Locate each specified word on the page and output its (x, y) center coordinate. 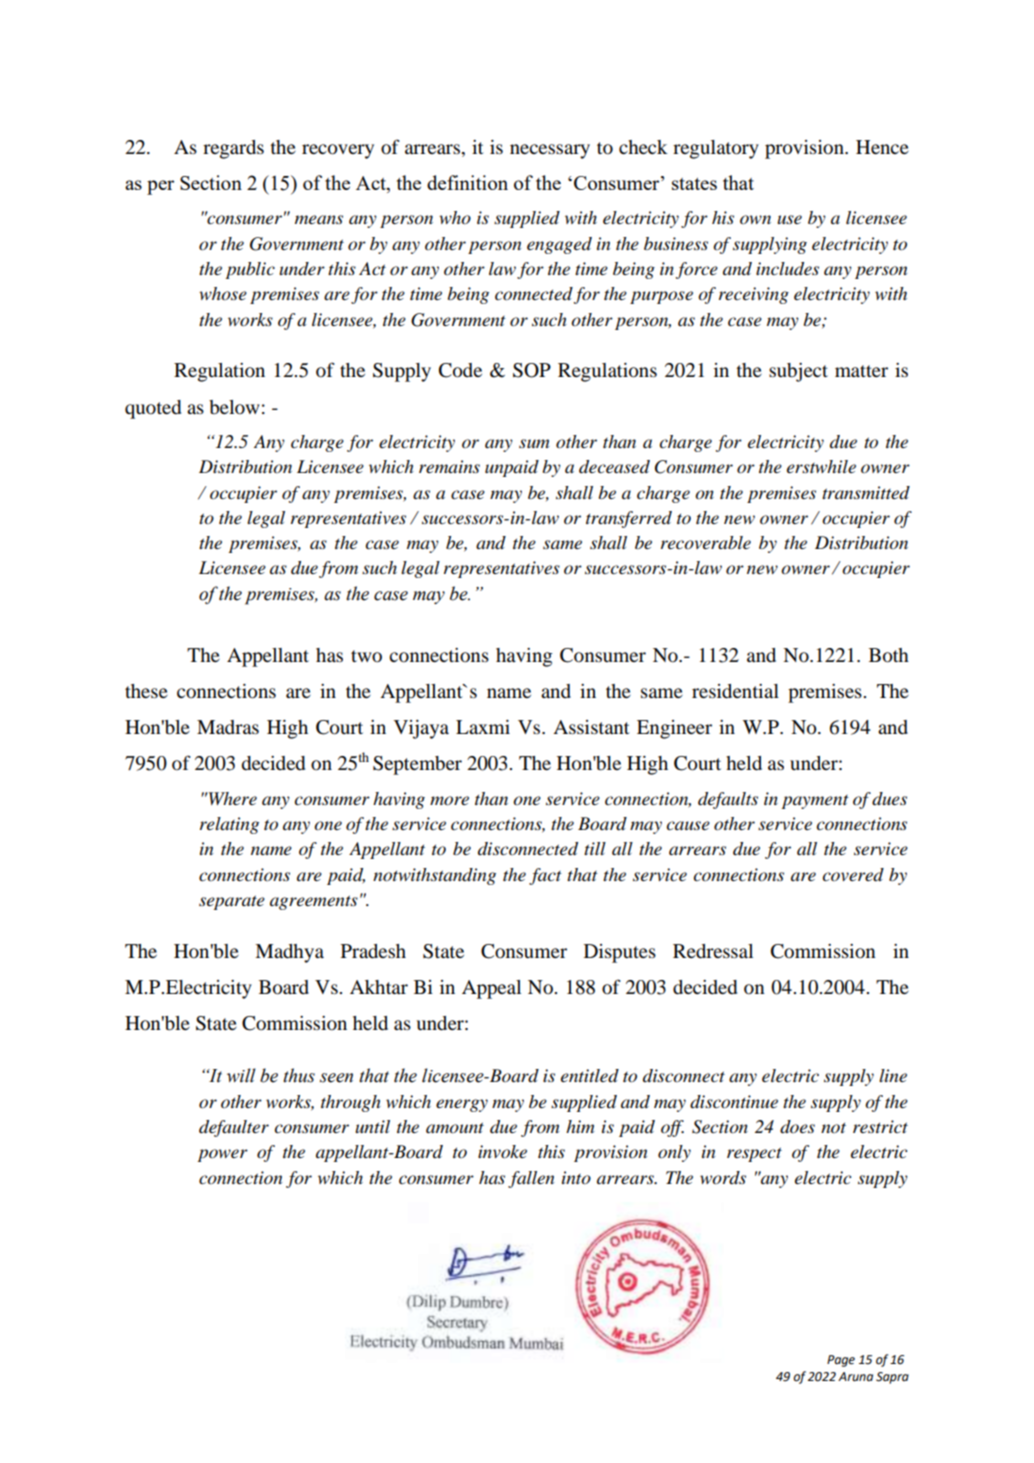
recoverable (706, 543)
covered (853, 875)
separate (232, 902)
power (222, 1155)
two (366, 656)
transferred (629, 519)
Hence (882, 147)
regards (233, 149)
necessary (550, 151)
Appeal (491, 989)
